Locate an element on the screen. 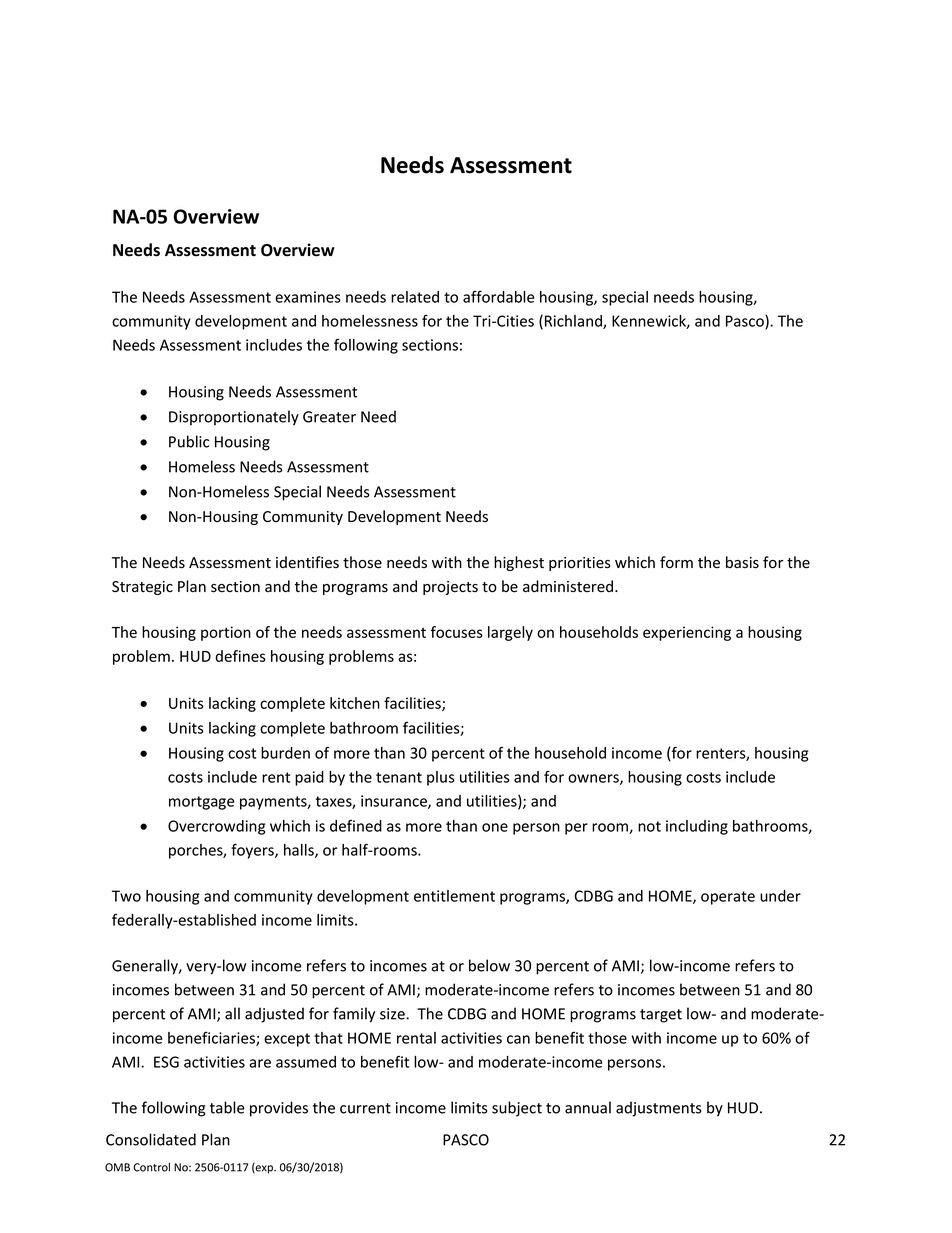  Richland is located at coordinates (574, 322).
